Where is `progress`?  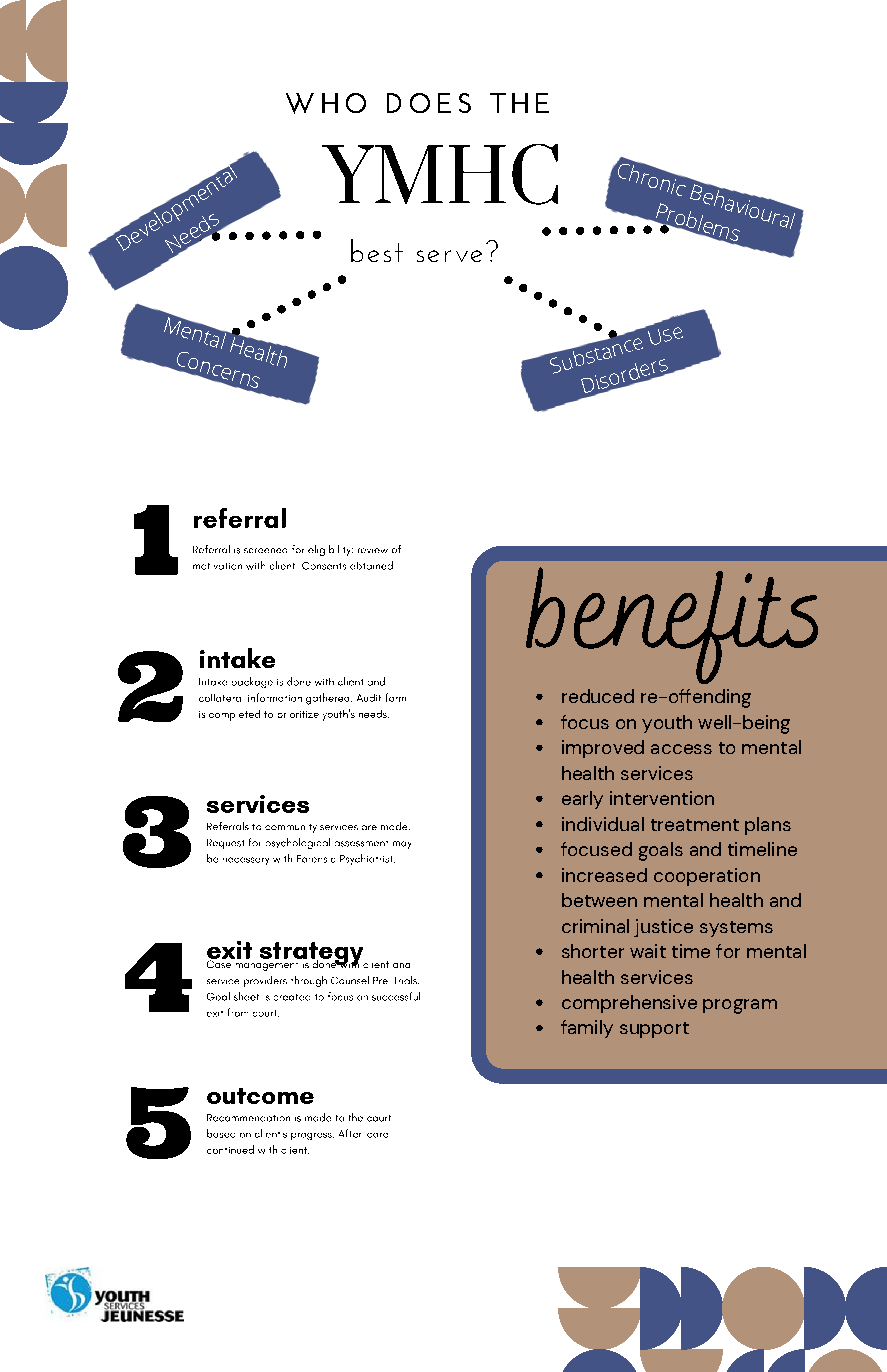 progress is located at coordinates (312, 1136).
